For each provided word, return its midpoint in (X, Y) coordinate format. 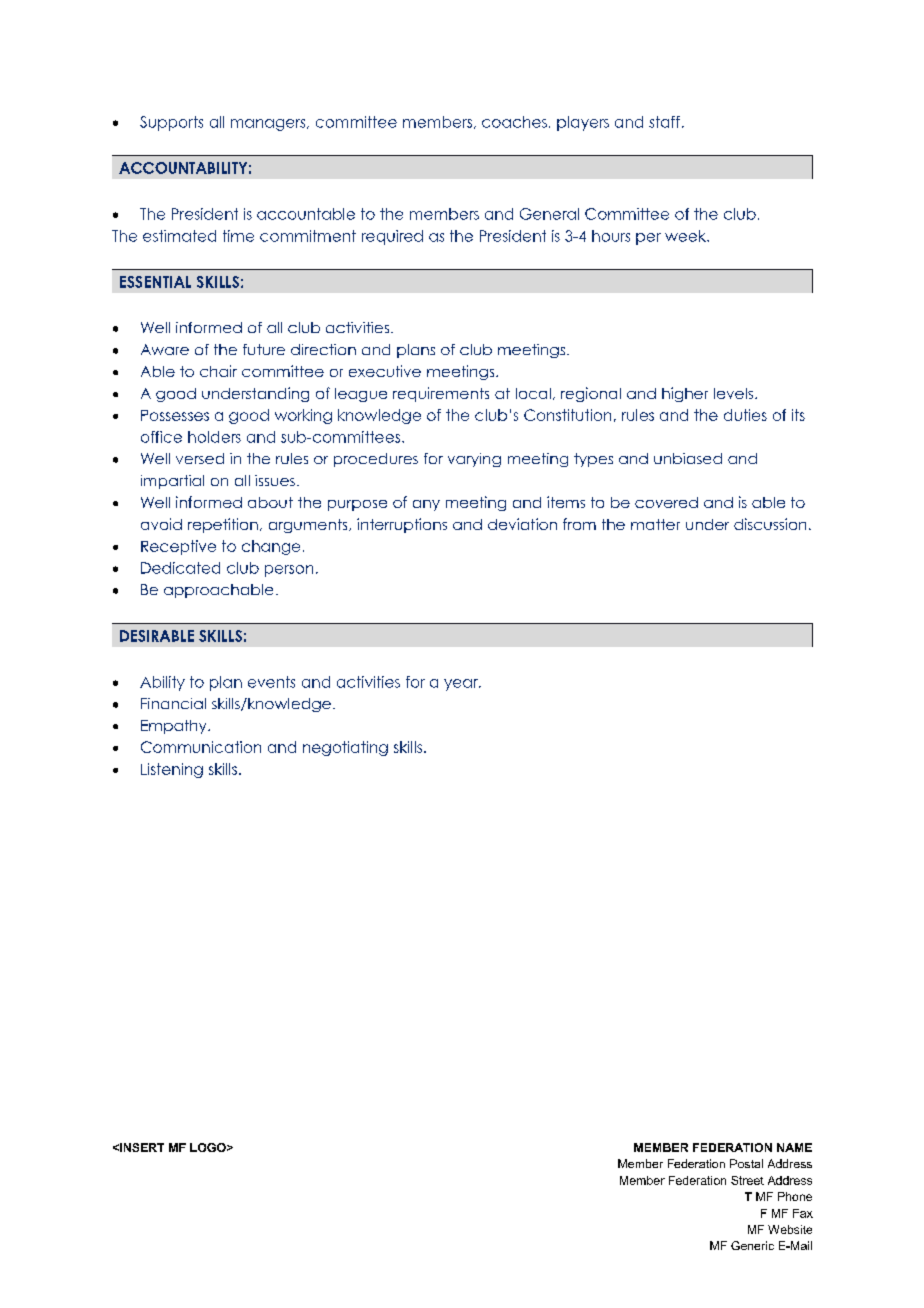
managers (269, 125)
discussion (770, 524)
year (462, 685)
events (271, 682)
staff (664, 122)
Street (747, 1180)
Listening (172, 770)
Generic (752, 1245)
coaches (514, 122)
